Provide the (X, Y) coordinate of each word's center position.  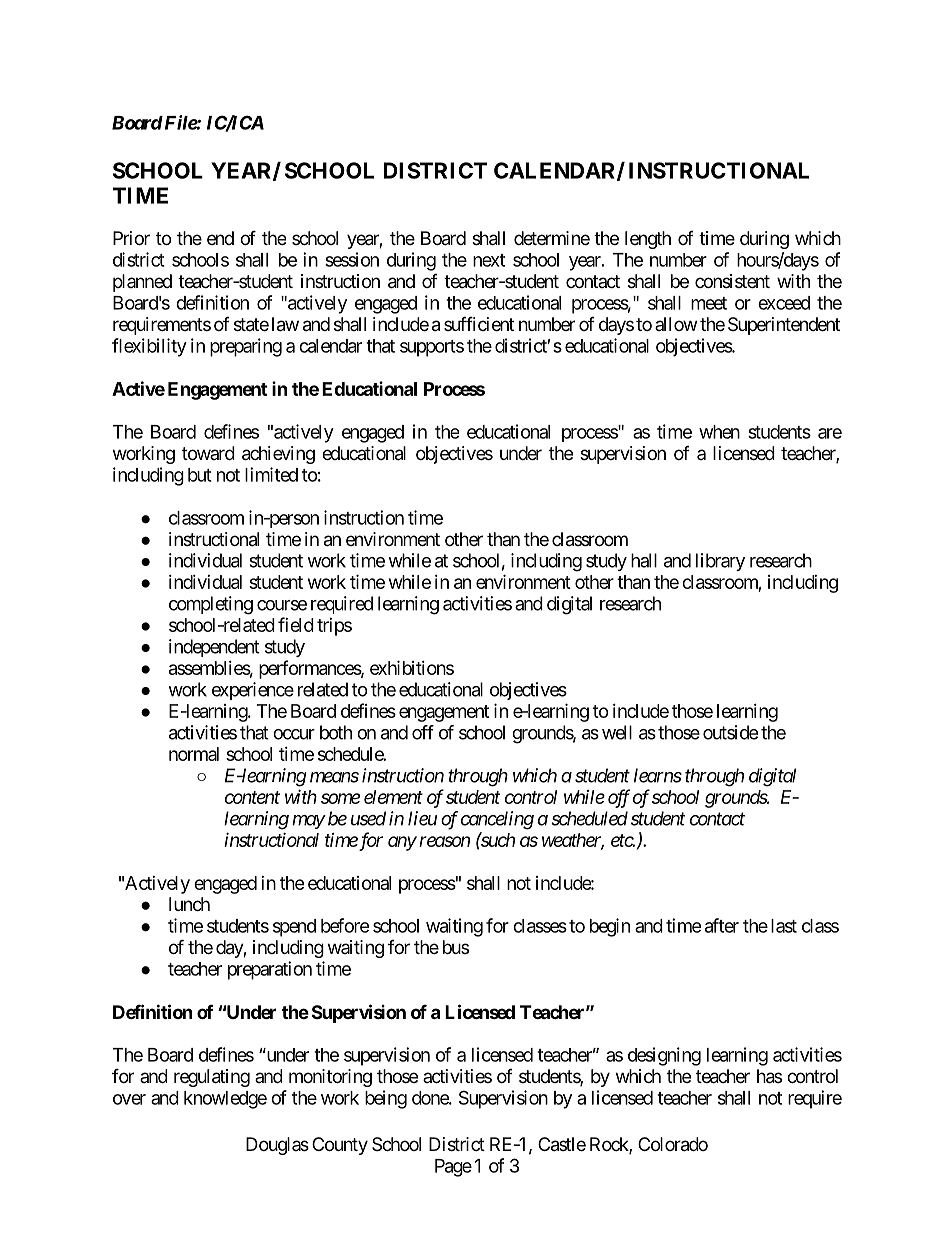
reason (444, 841)
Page (453, 1168)
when (719, 432)
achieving (278, 455)
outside (730, 732)
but (200, 475)
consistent (732, 281)
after (722, 925)
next (489, 260)
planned (142, 283)
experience (253, 691)
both (336, 732)
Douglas (277, 1146)
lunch (189, 904)
